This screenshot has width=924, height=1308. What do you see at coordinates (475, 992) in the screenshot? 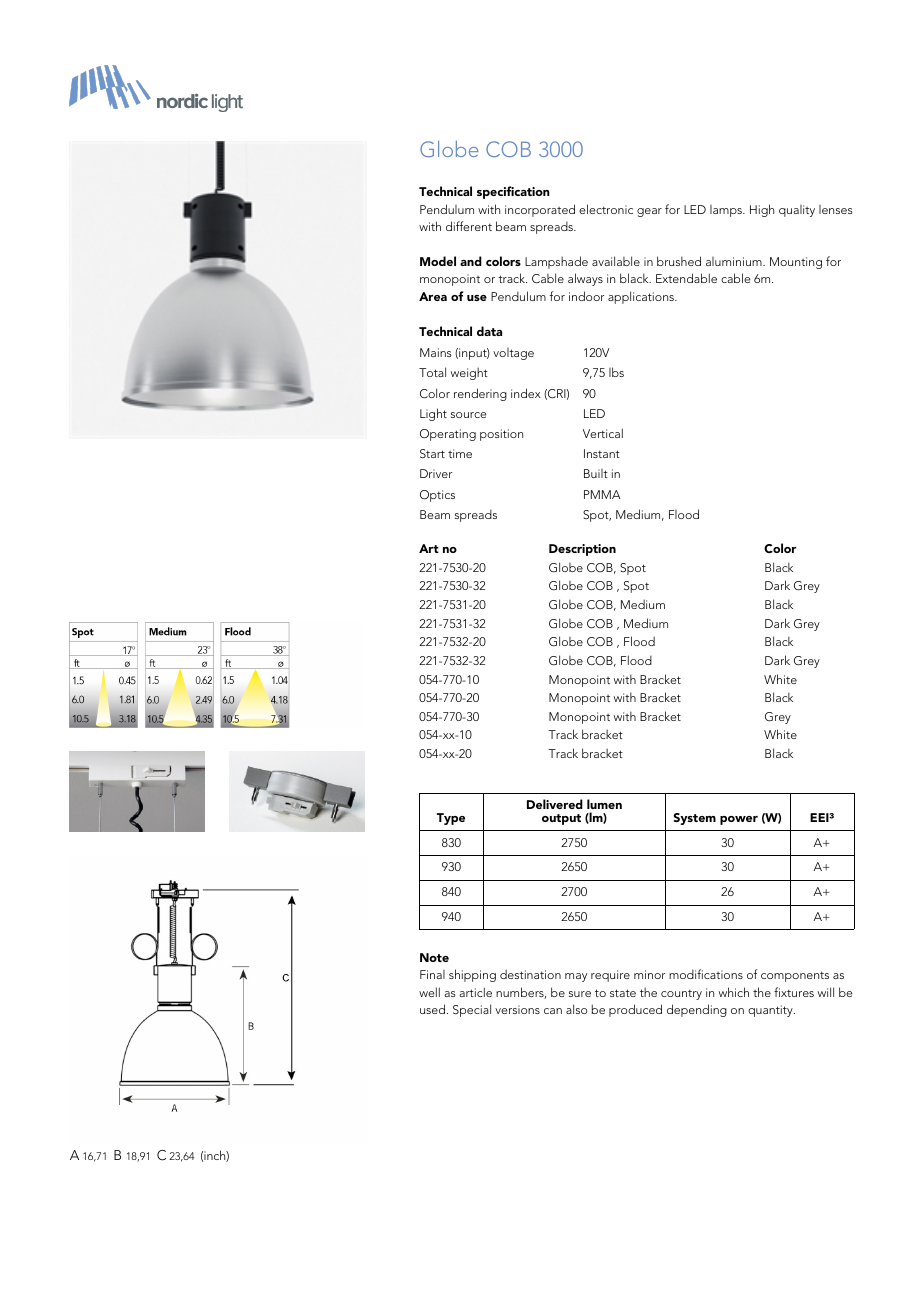
I see `article` at bounding box center [475, 992].
